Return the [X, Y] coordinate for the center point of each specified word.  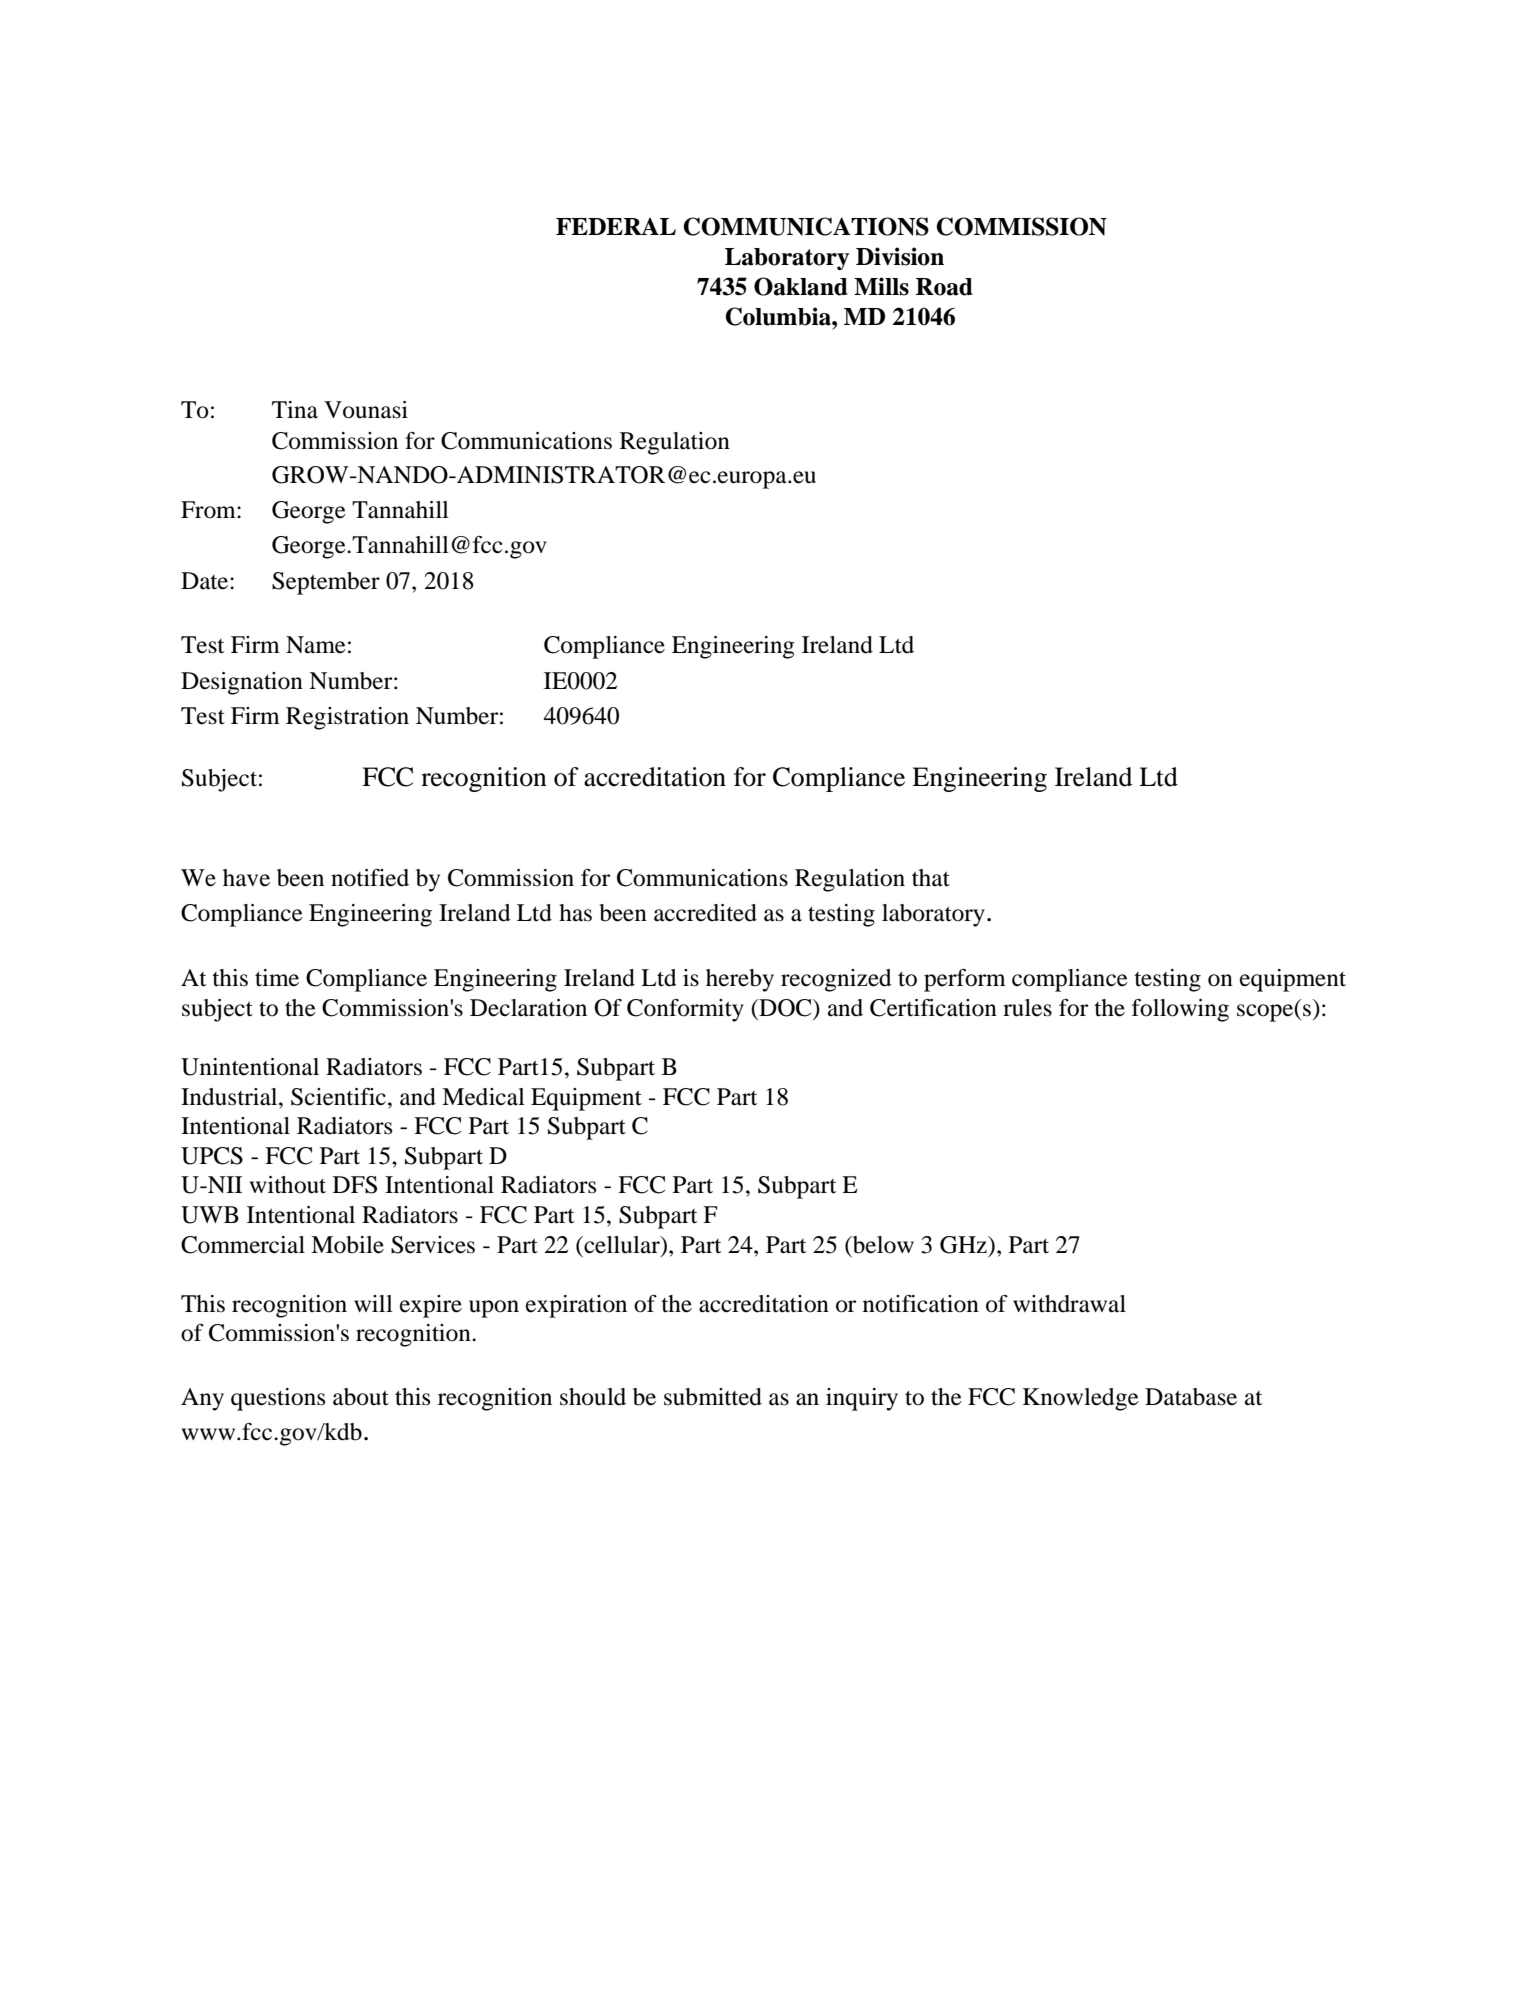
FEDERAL [616, 226]
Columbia [779, 316]
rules [1027, 1008]
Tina [295, 410]
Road [944, 287]
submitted [713, 1397]
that [931, 878]
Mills [881, 286]
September [326, 583]
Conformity [685, 1010]
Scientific [338, 1097]
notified [370, 878]
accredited [705, 913]
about [361, 1397]
